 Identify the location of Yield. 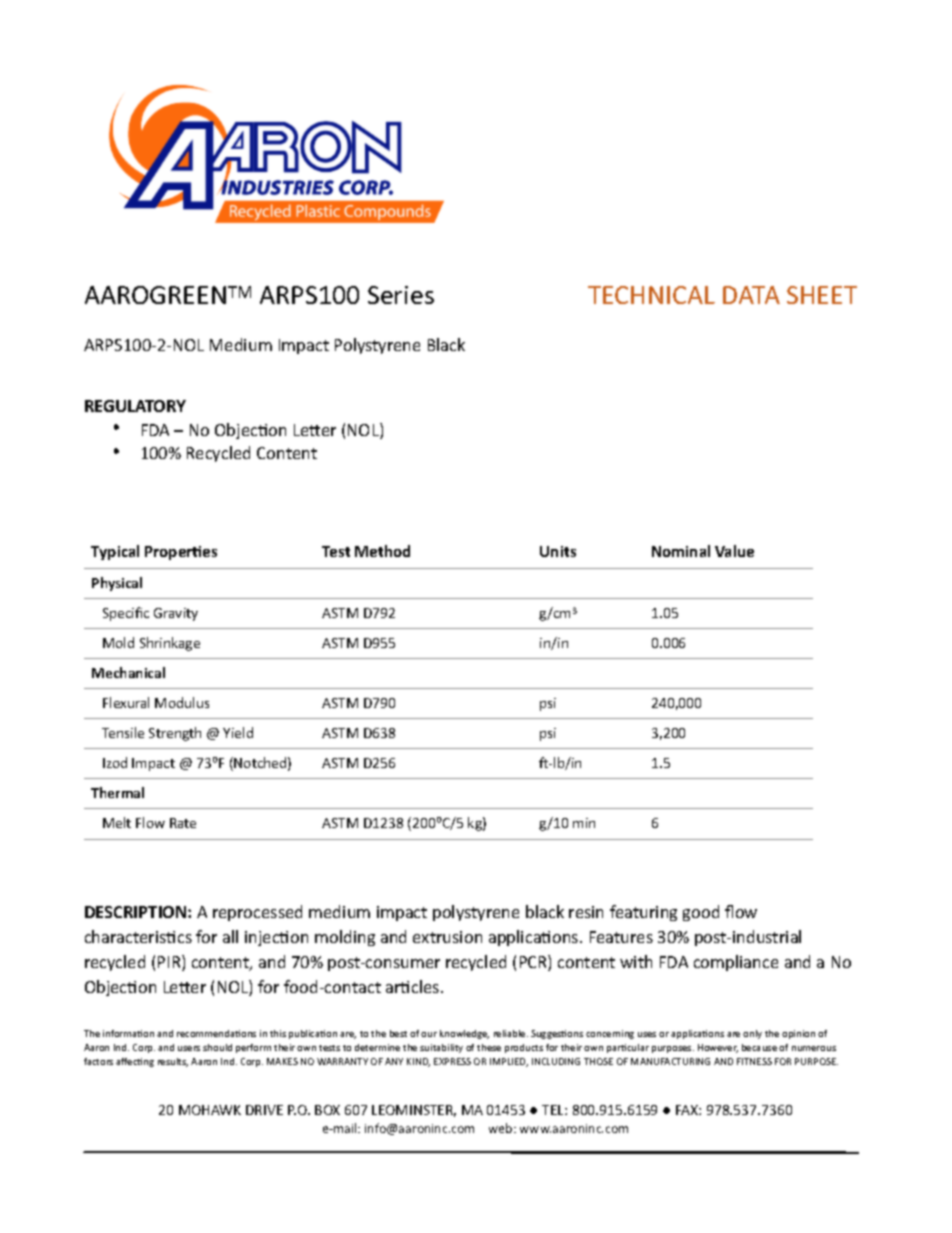
(238, 732).
